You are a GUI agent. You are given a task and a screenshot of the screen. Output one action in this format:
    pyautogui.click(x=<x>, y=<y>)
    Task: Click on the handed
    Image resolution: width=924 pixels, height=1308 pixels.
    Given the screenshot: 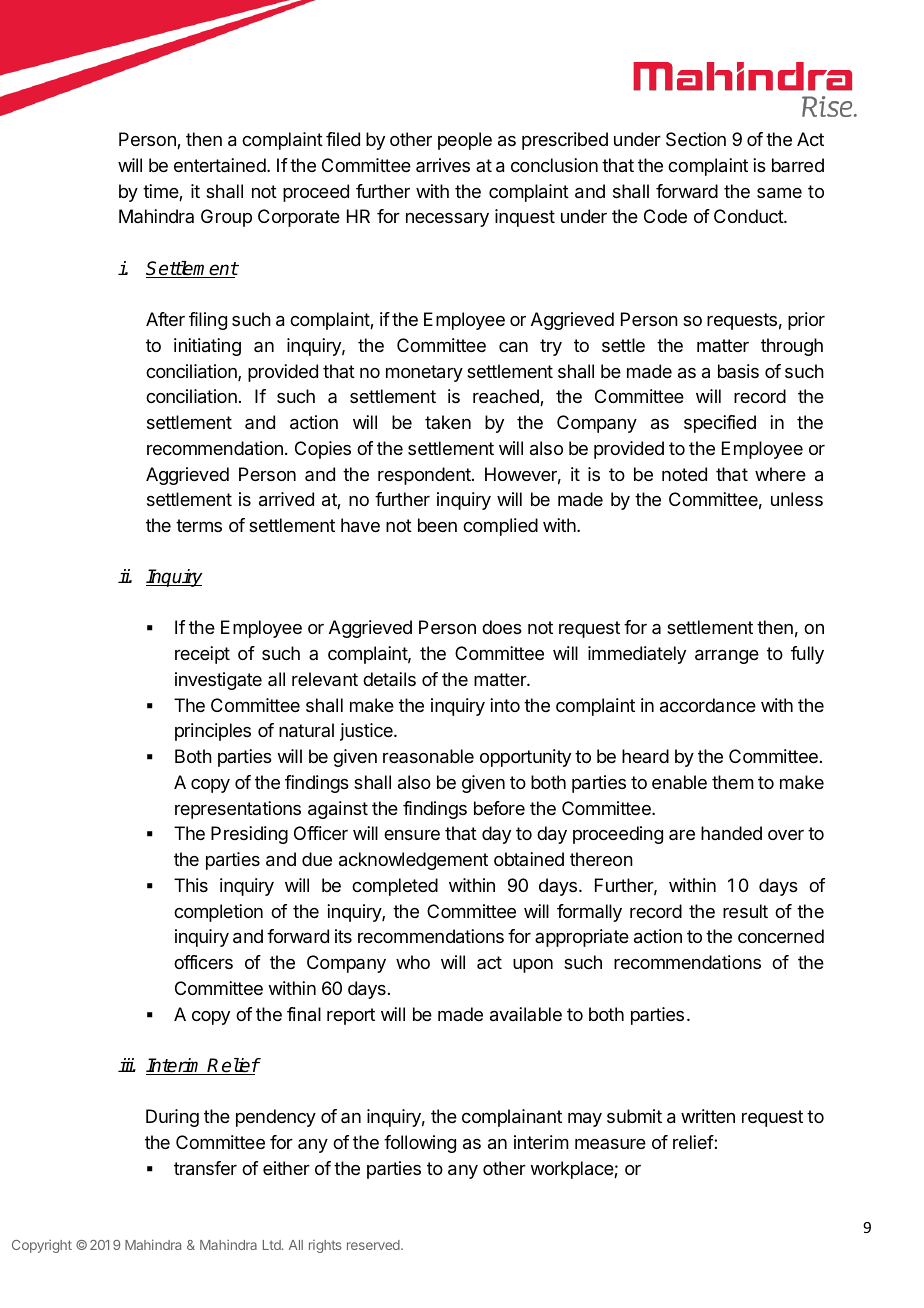 What is the action you would take?
    pyautogui.click(x=731, y=833)
